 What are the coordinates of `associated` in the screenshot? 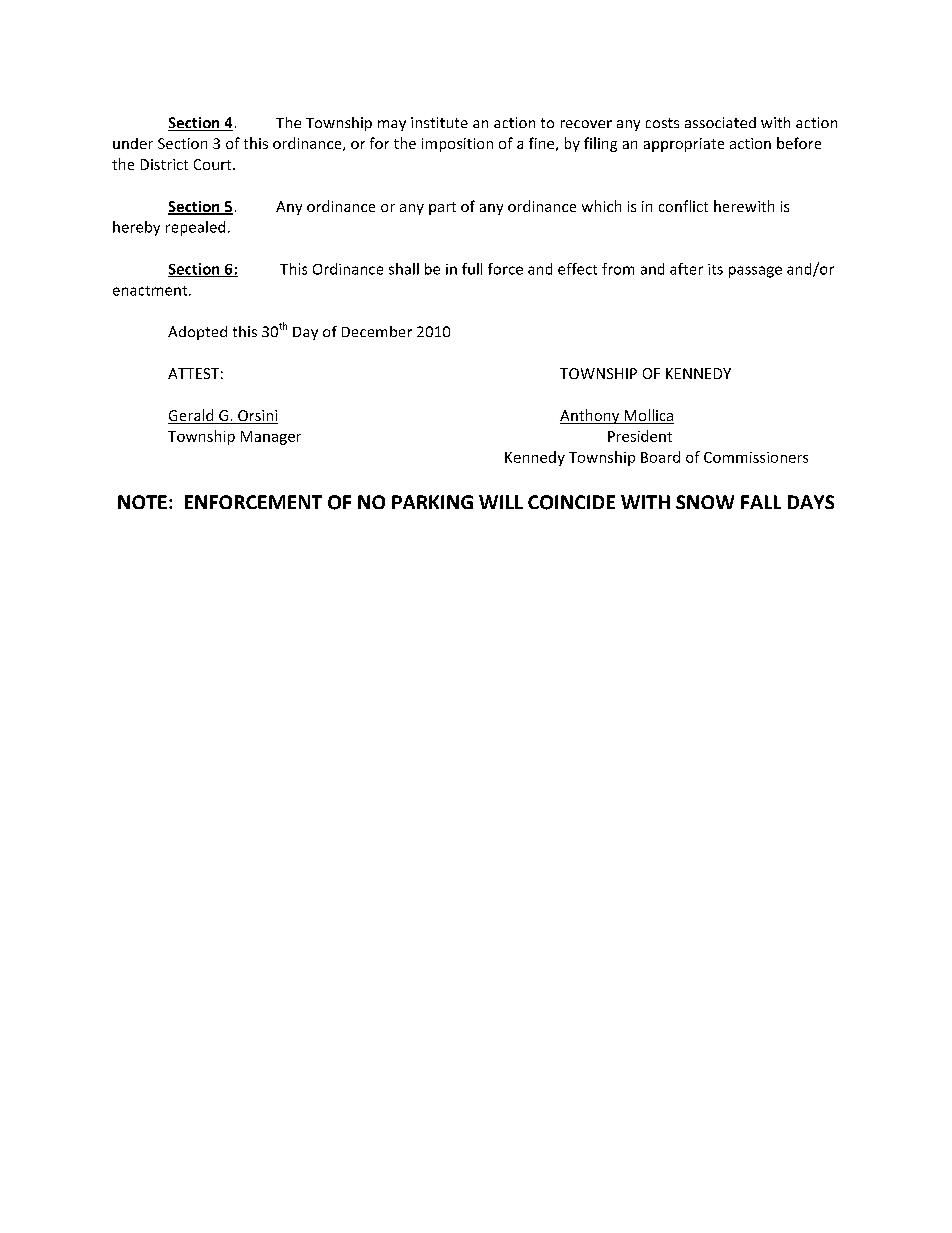 It's located at (720, 122).
